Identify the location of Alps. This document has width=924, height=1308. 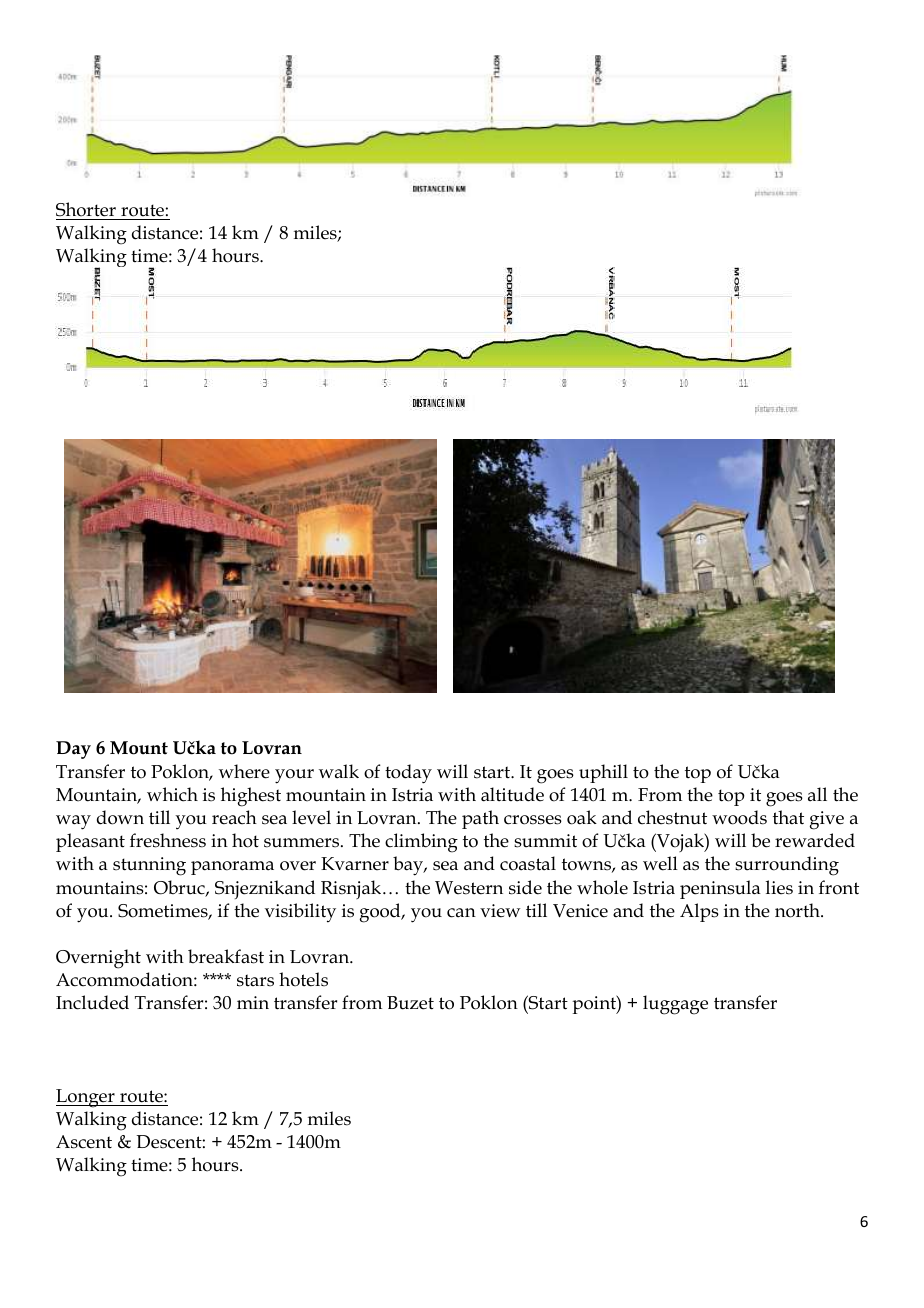
(699, 912).
